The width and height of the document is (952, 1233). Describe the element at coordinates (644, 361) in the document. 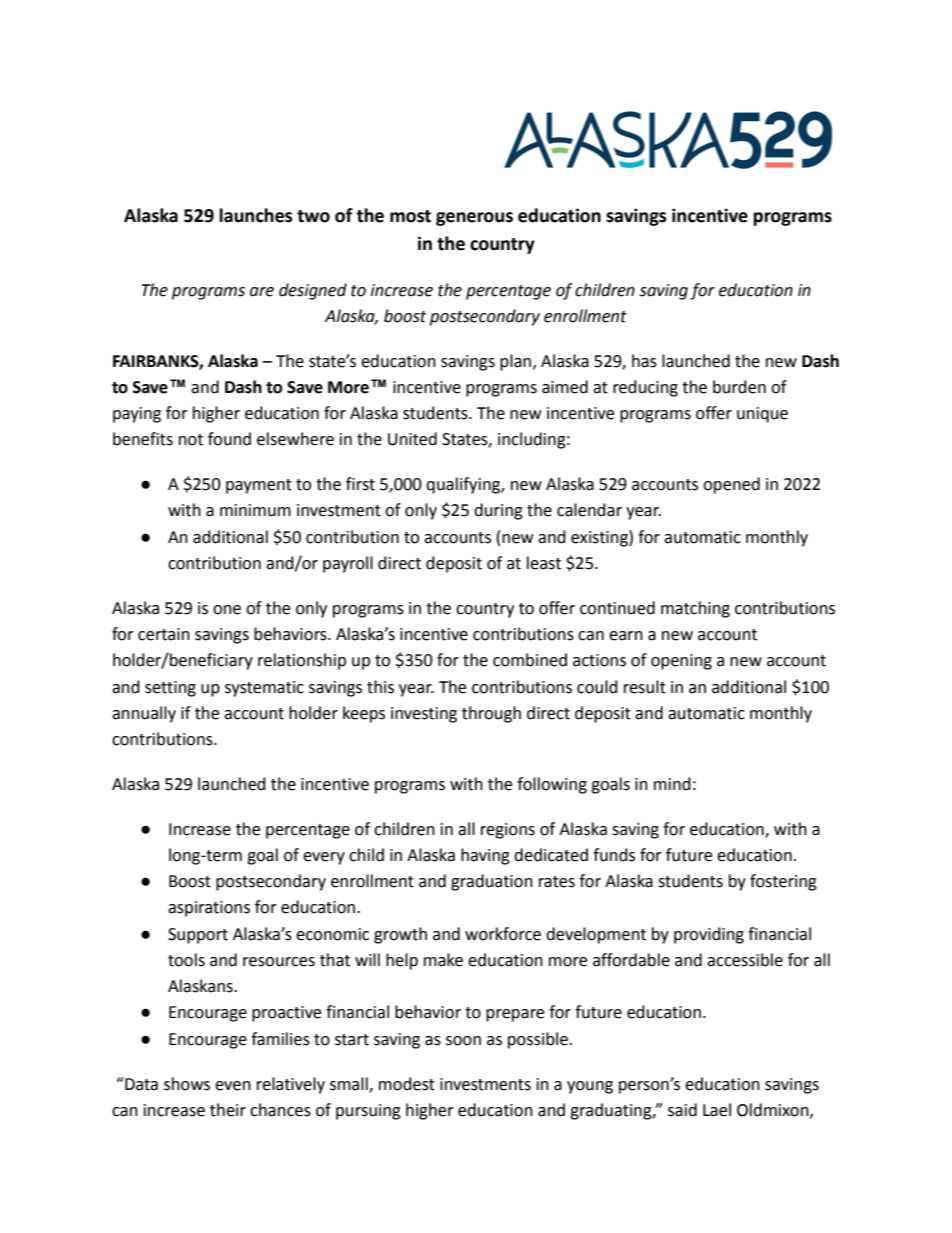

I see `has` at that location.
